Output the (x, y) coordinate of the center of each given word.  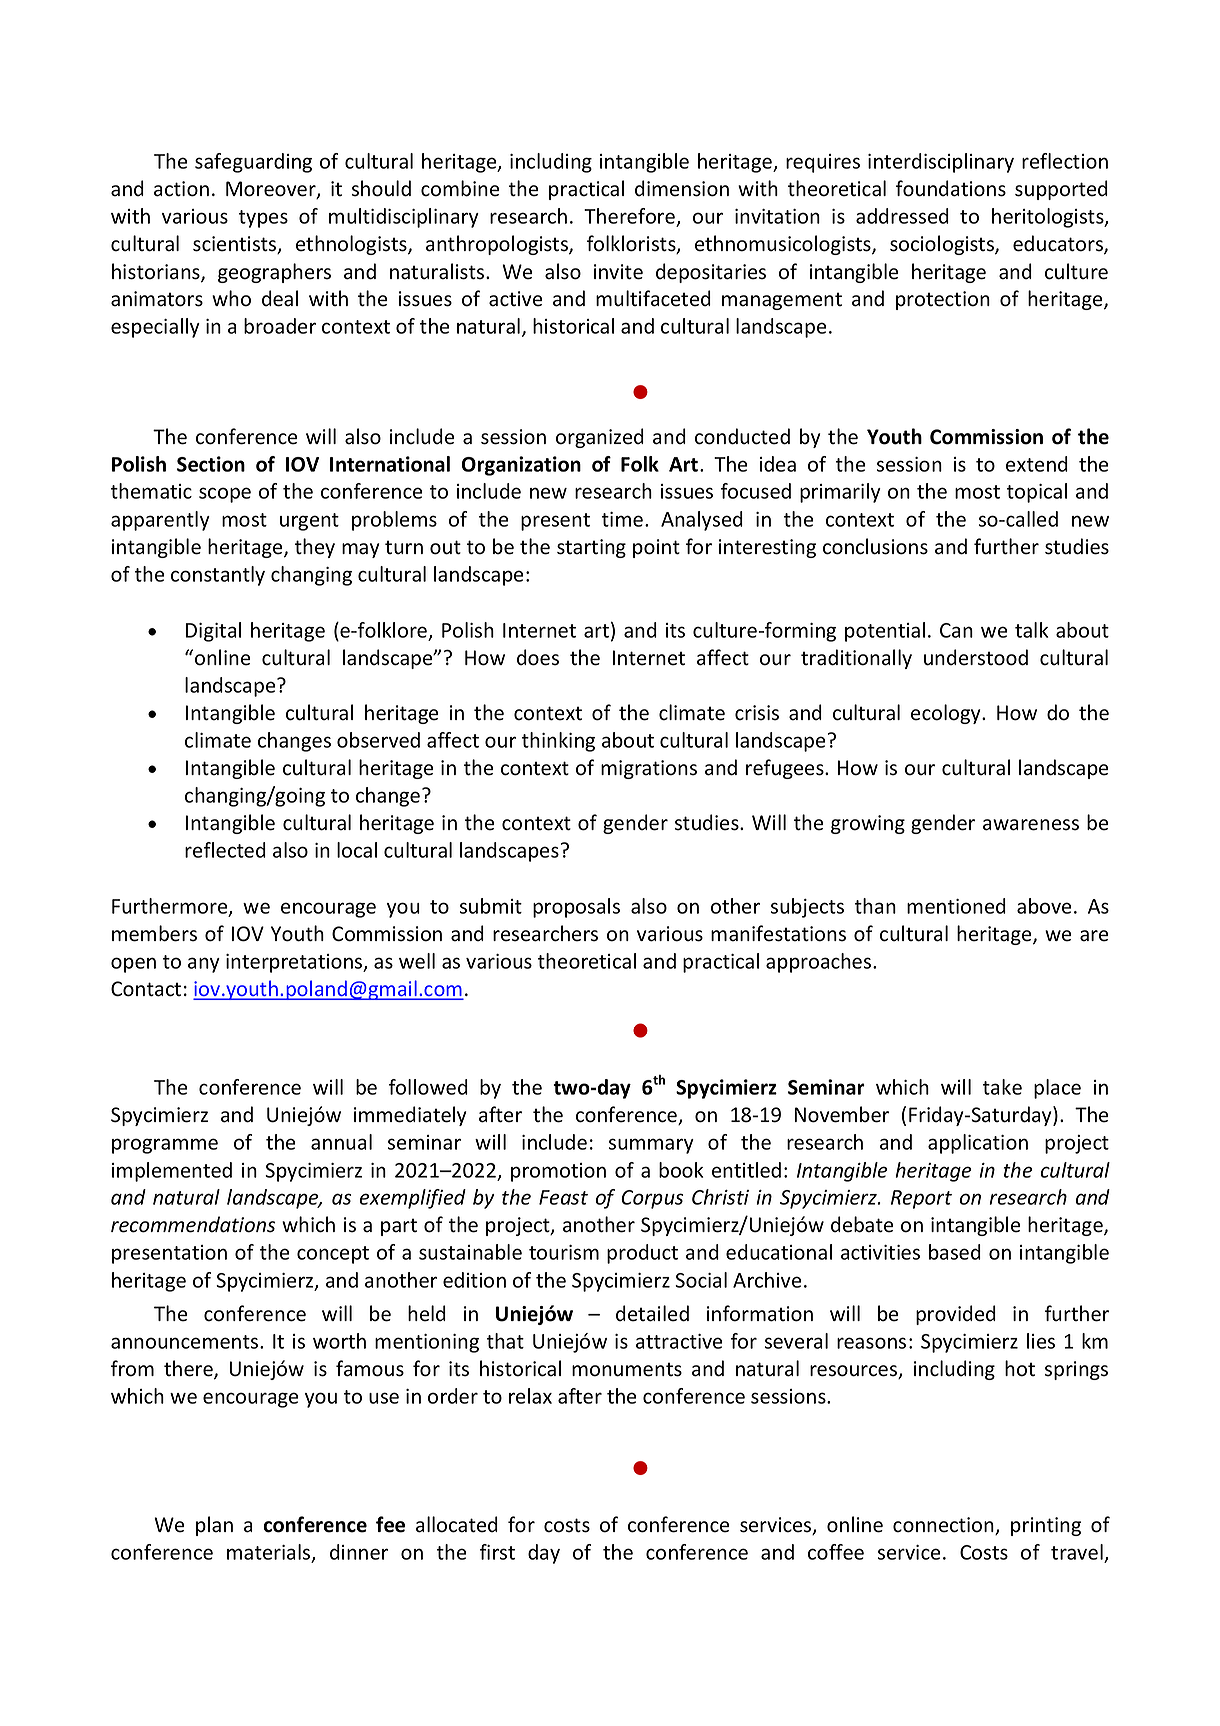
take (1002, 1087)
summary (651, 1146)
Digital (213, 632)
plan (214, 1526)
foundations (951, 188)
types (263, 219)
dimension (682, 188)
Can (956, 630)
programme (165, 1146)
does (538, 657)
